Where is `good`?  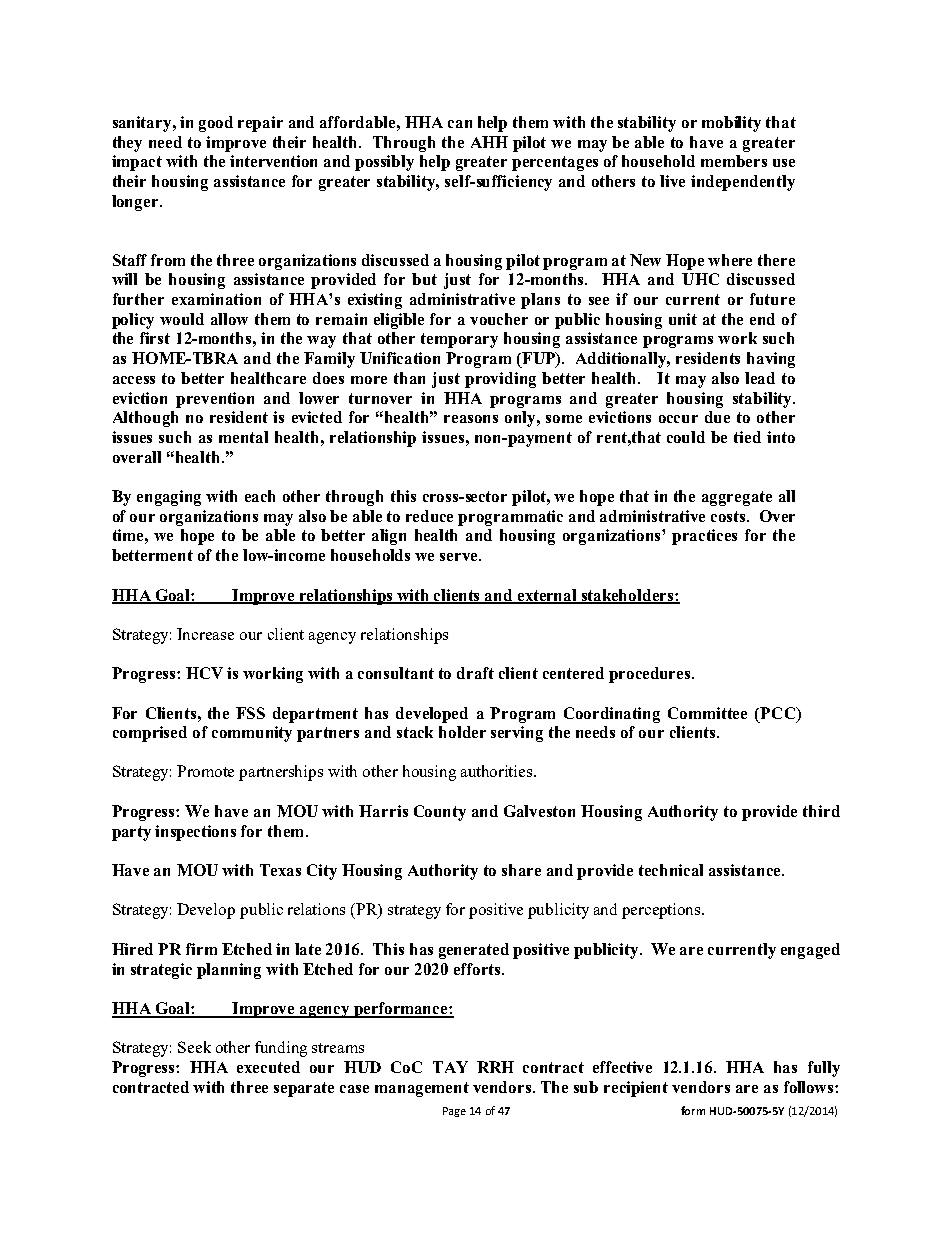
good is located at coordinates (216, 124).
